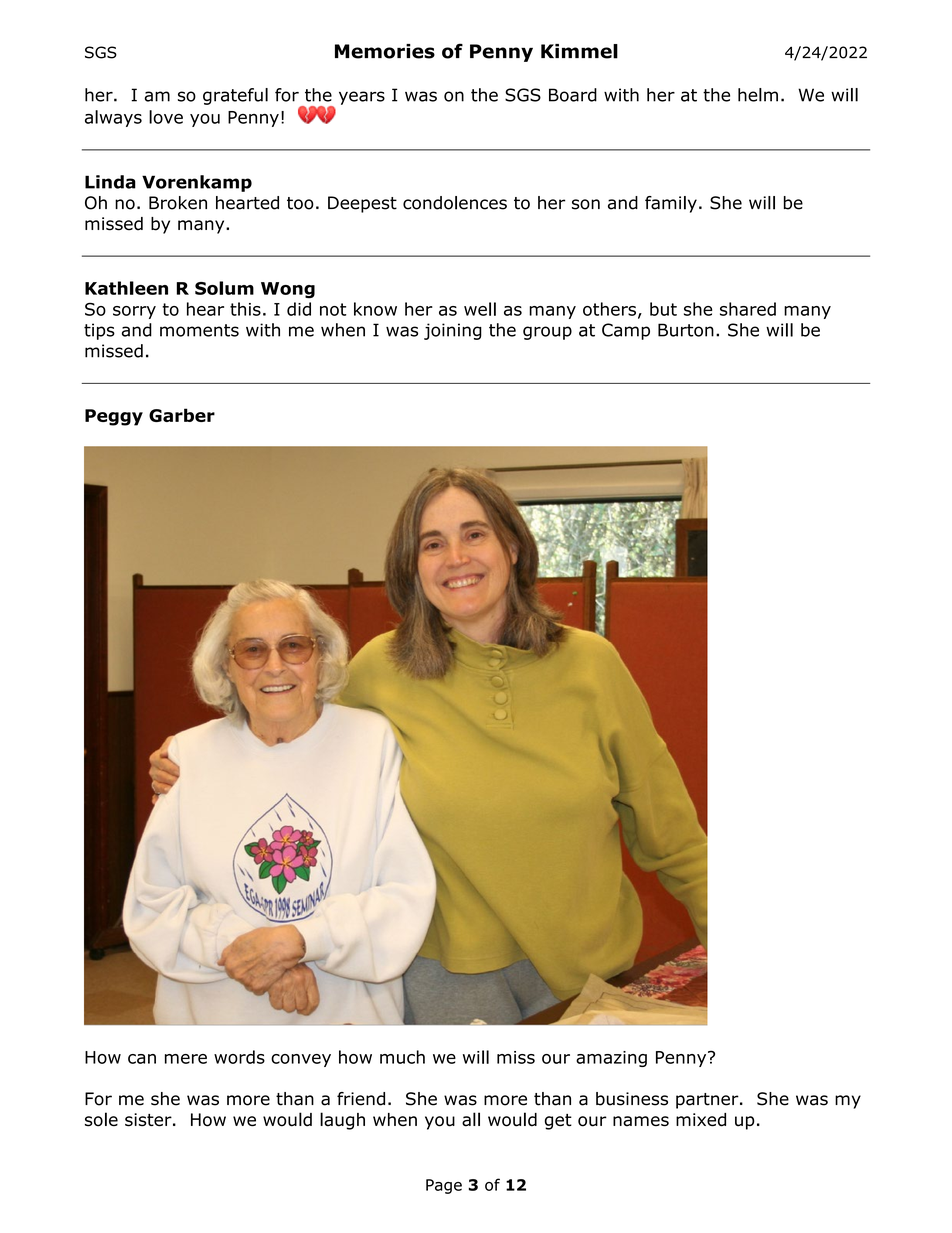 This document has height=1233, width=952. I want to click on Page, so click(444, 1186).
